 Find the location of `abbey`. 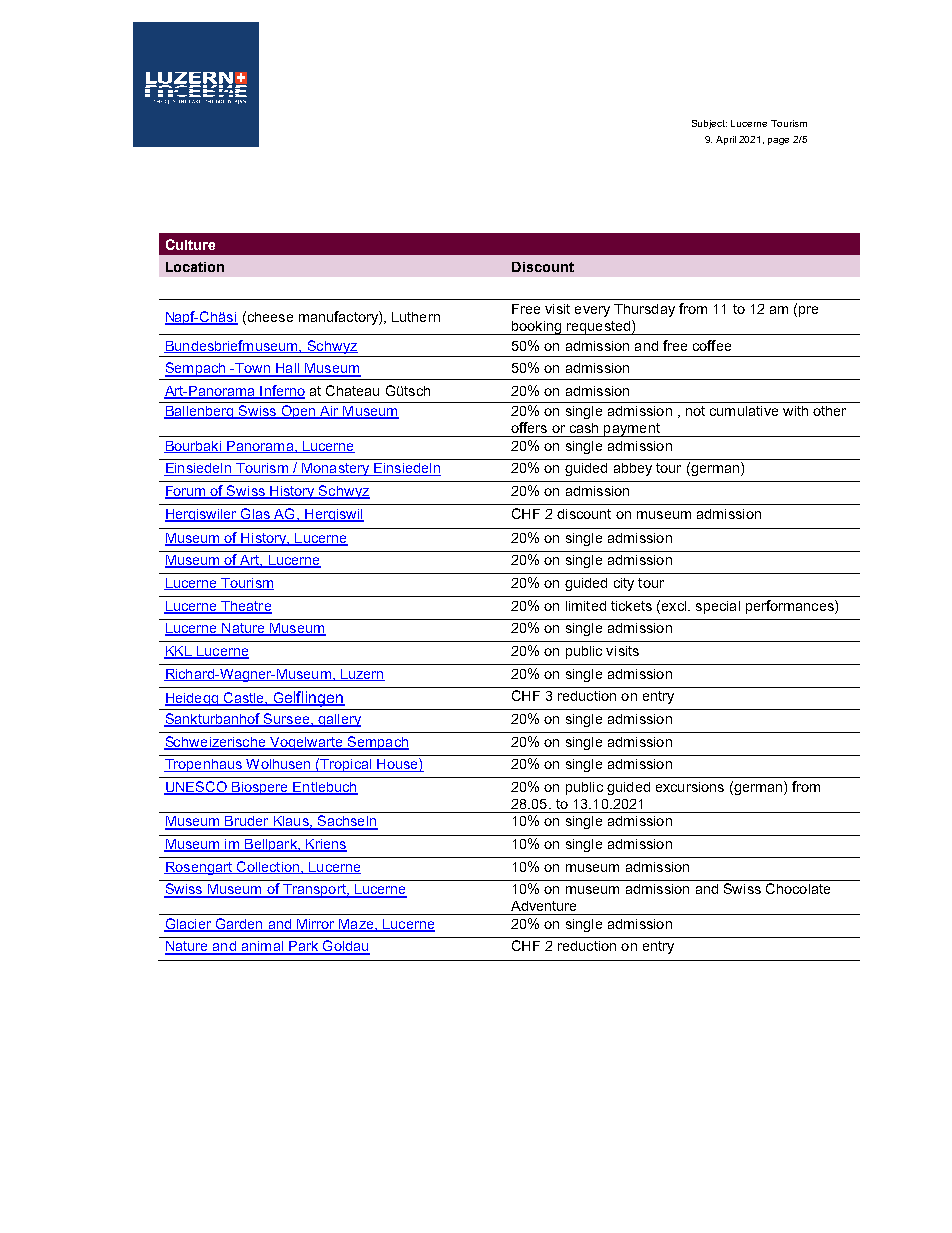

abbey is located at coordinates (633, 469).
